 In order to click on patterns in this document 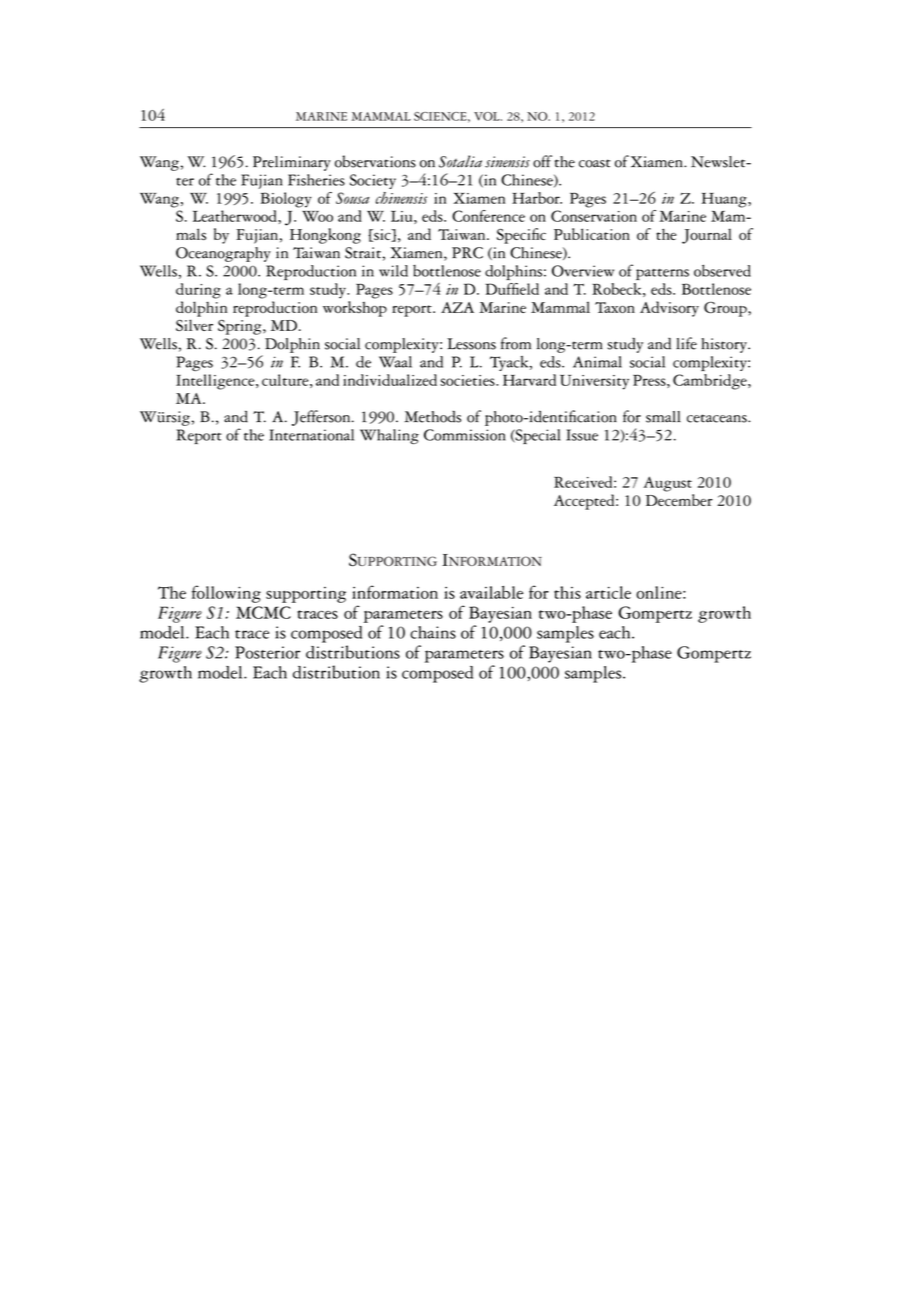, I will do `click(662, 274)`.
